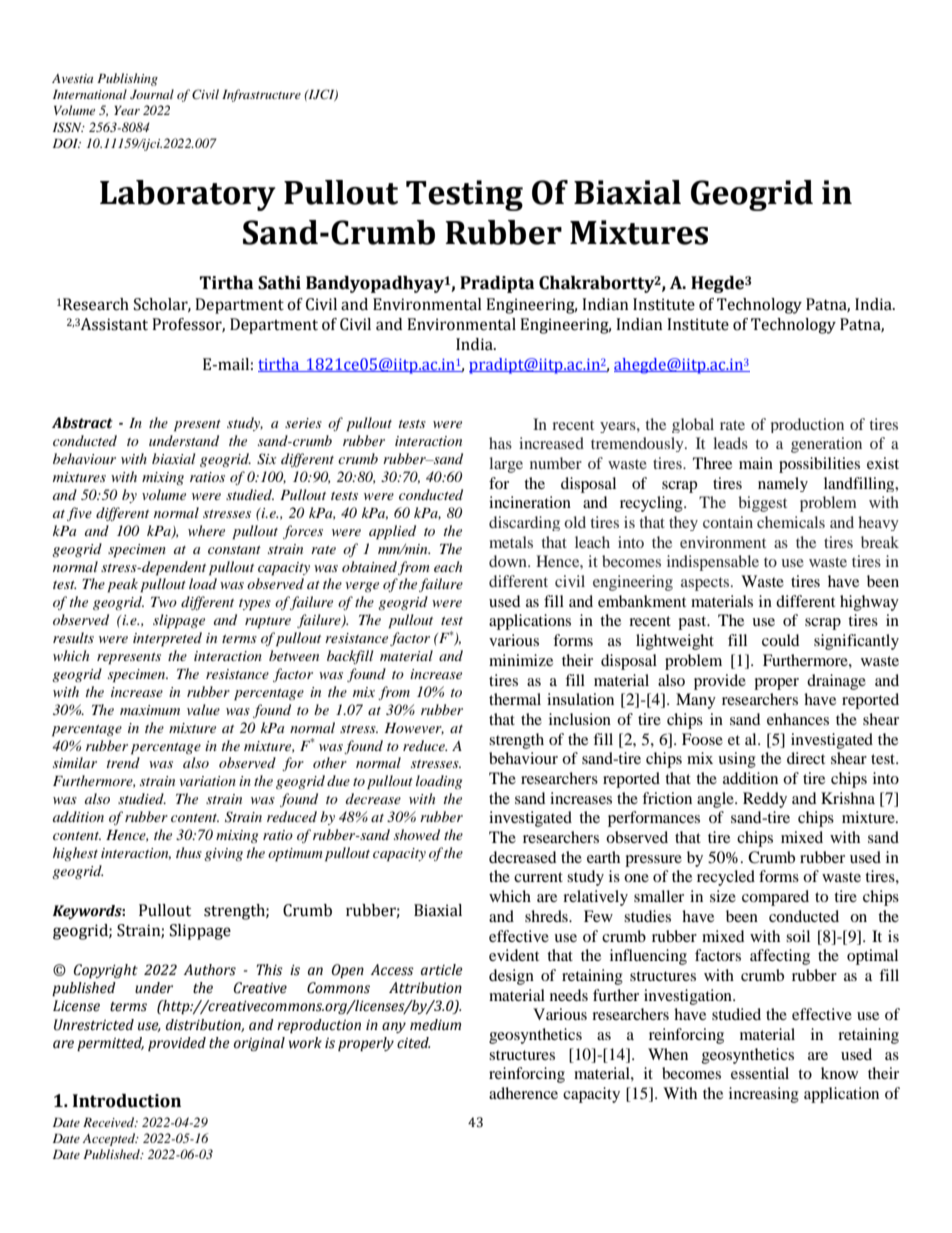  I want to click on down, so click(509, 561).
